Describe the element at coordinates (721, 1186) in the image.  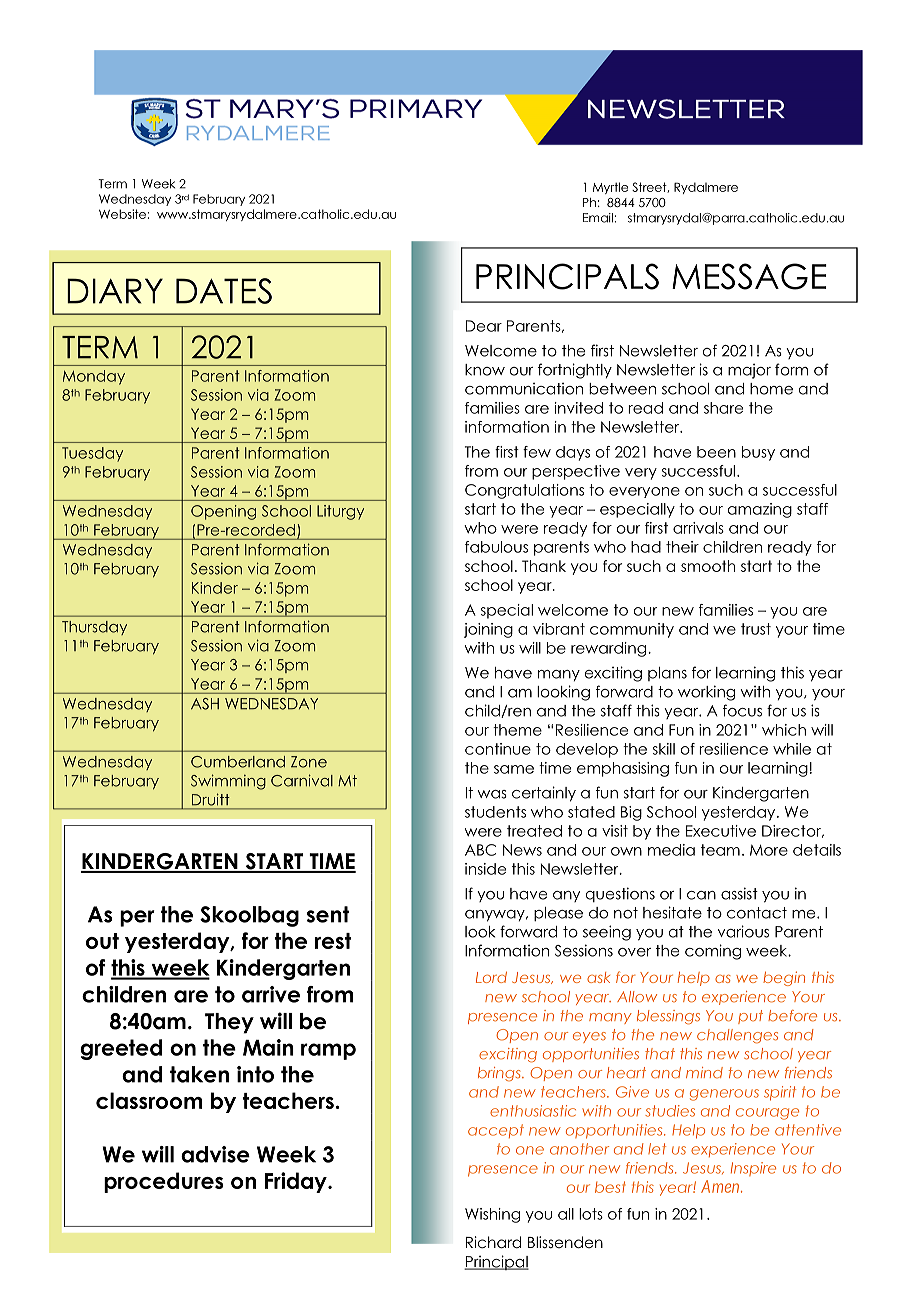
I see `Amen` at that location.
